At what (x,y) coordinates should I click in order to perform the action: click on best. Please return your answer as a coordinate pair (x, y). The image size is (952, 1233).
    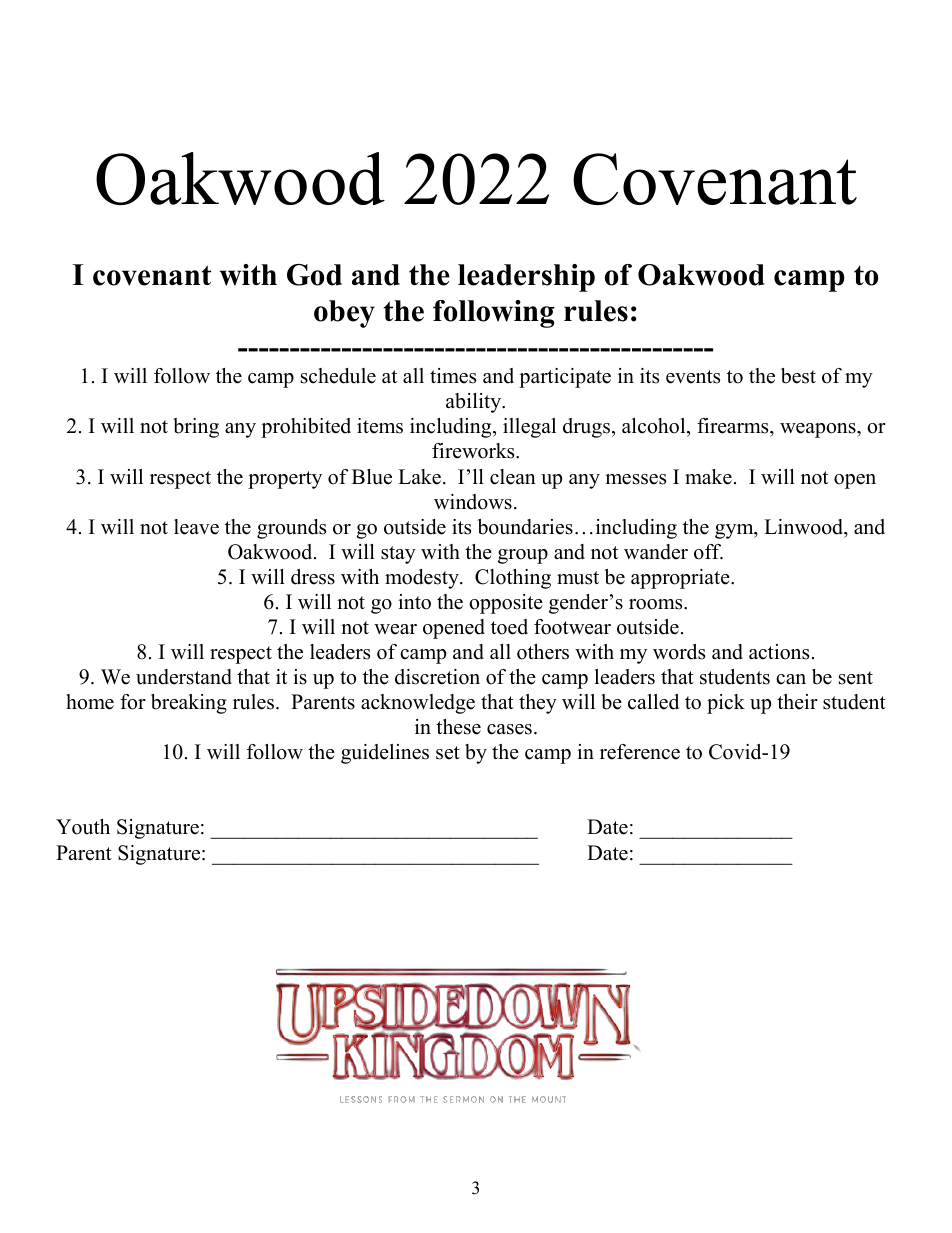
    Looking at the image, I should click on (798, 376).
